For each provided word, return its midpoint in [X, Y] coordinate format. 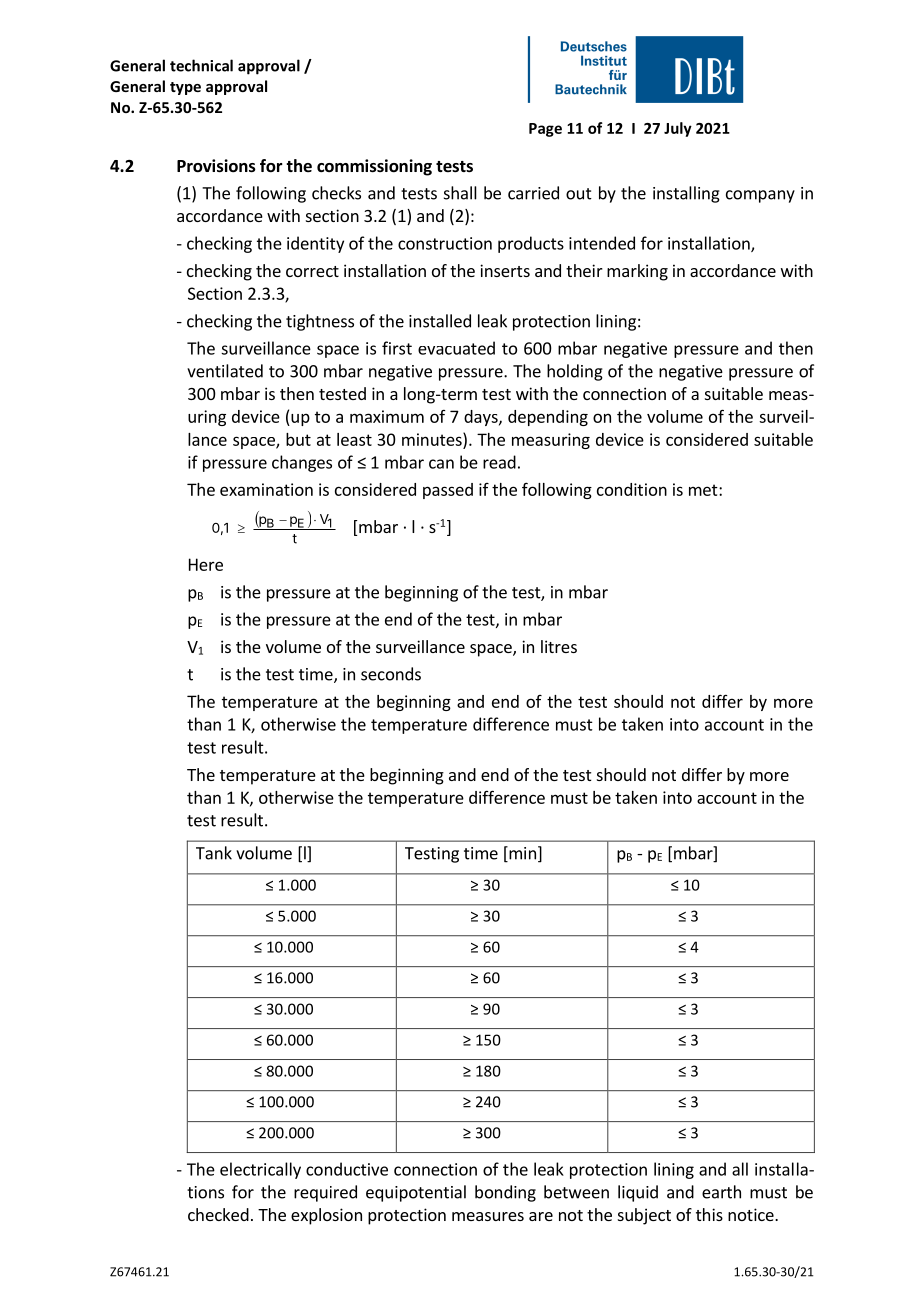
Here [206, 564]
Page [545, 130]
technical [201, 65]
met [704, 490]
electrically [260, 1170]
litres [559, 646]
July [678, 129]
